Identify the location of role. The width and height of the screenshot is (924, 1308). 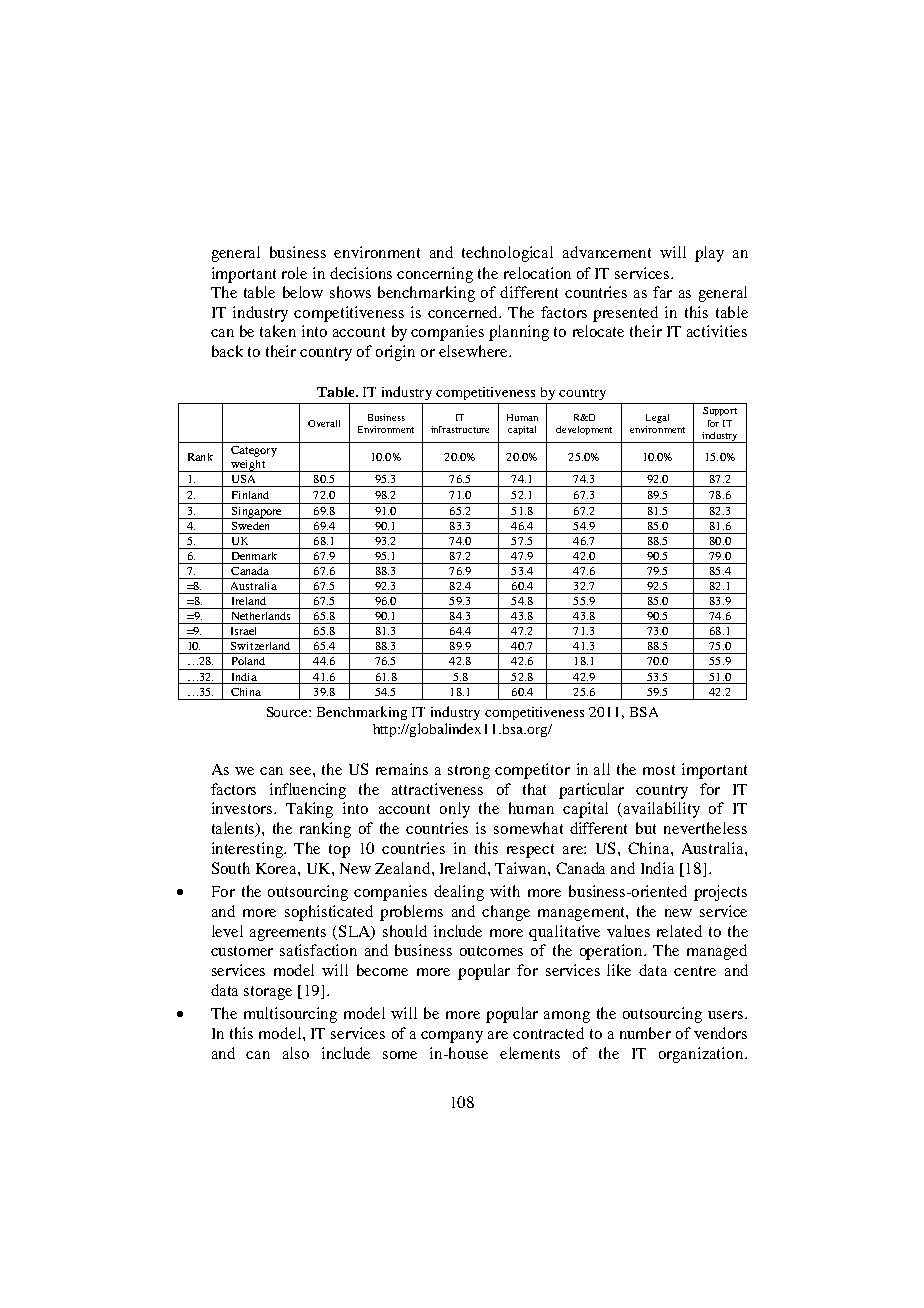
(294, 273).
